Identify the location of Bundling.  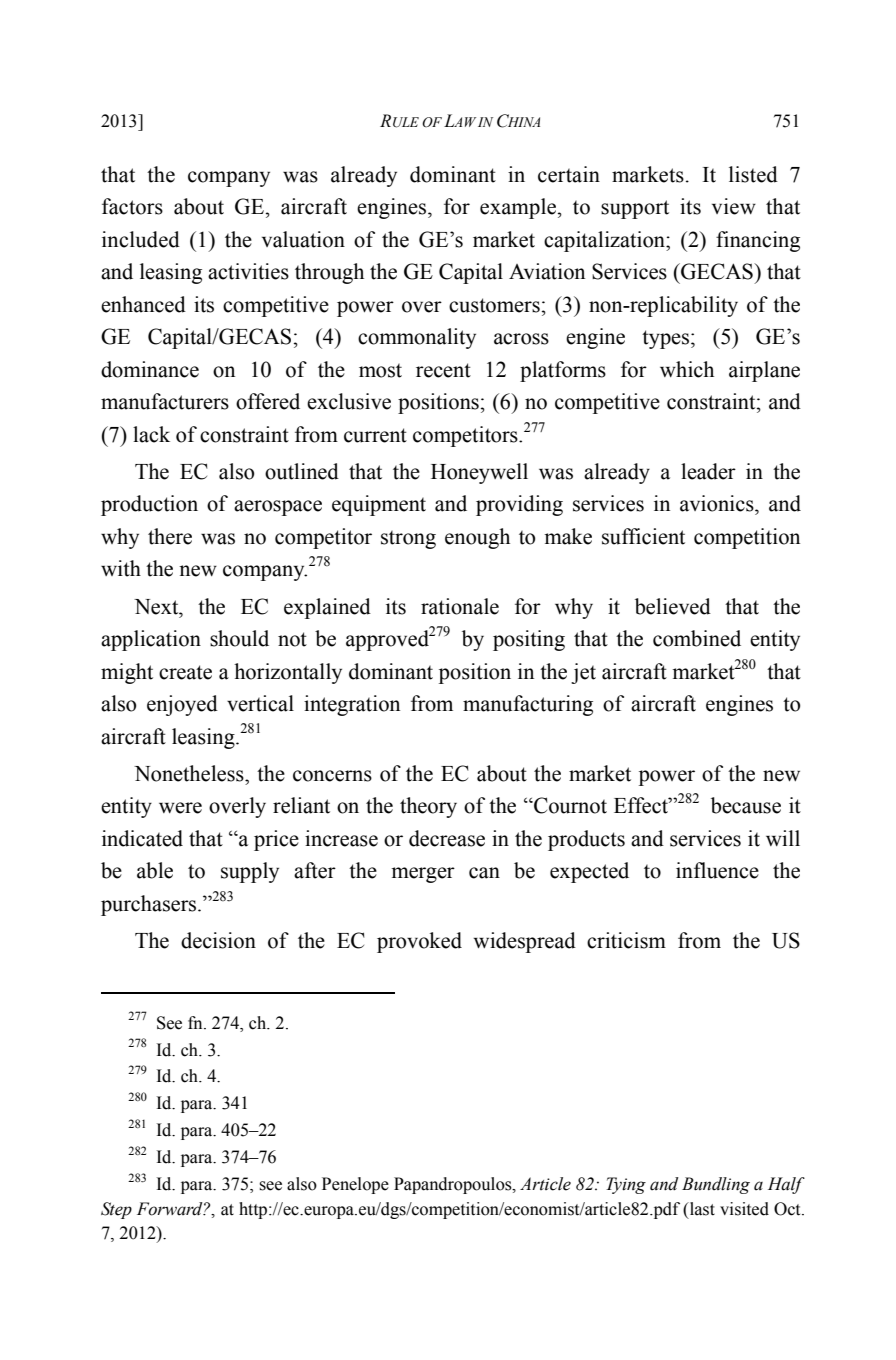
(716, 1185).
